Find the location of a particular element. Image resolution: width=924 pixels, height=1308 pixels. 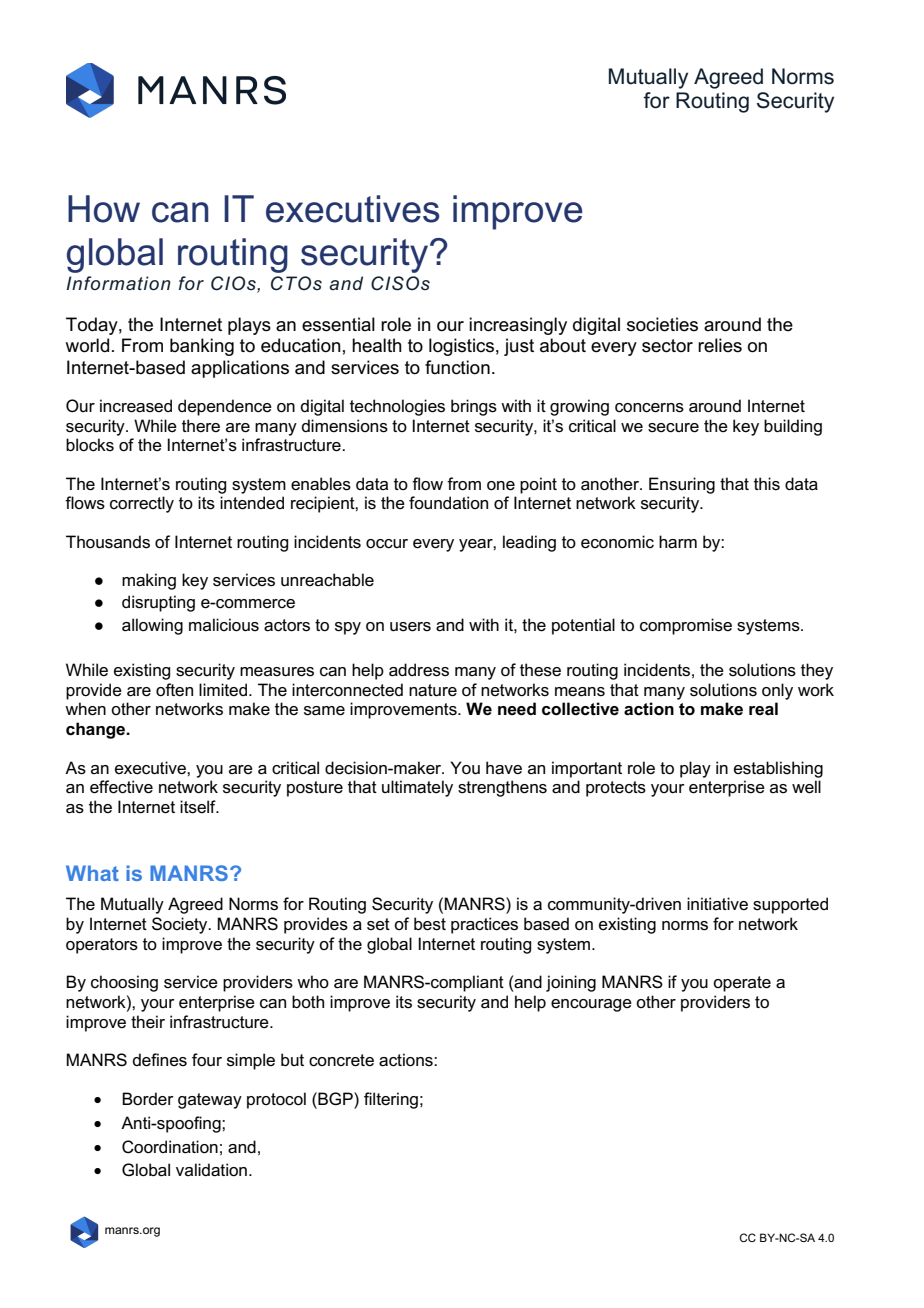

increasingly is located at coordinates (518, 326).
